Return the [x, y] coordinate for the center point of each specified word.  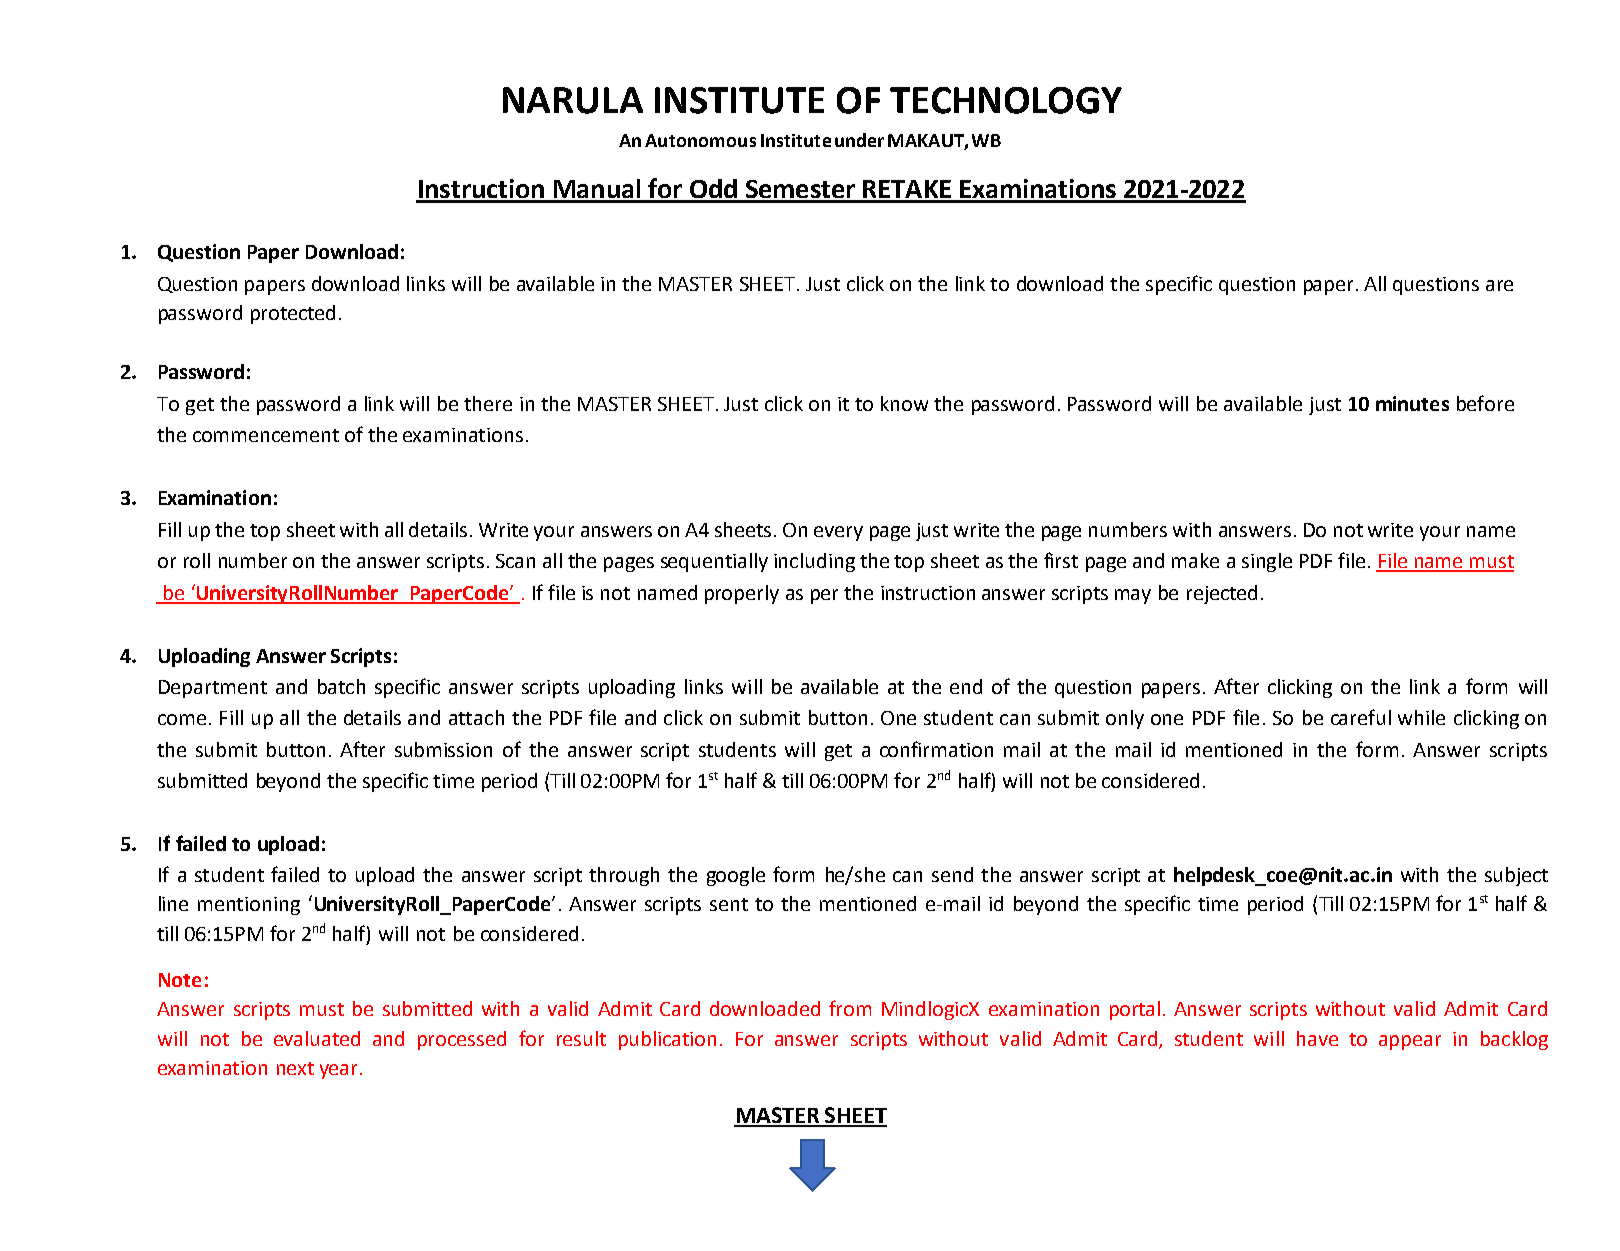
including [814, 562]
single [1267, 562]
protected [293, 314]
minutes [1412, 403]
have [1317, 1038]
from [850, 1008]
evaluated [317, 1038]
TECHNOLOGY [1006, 100]
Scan [515, 561]
